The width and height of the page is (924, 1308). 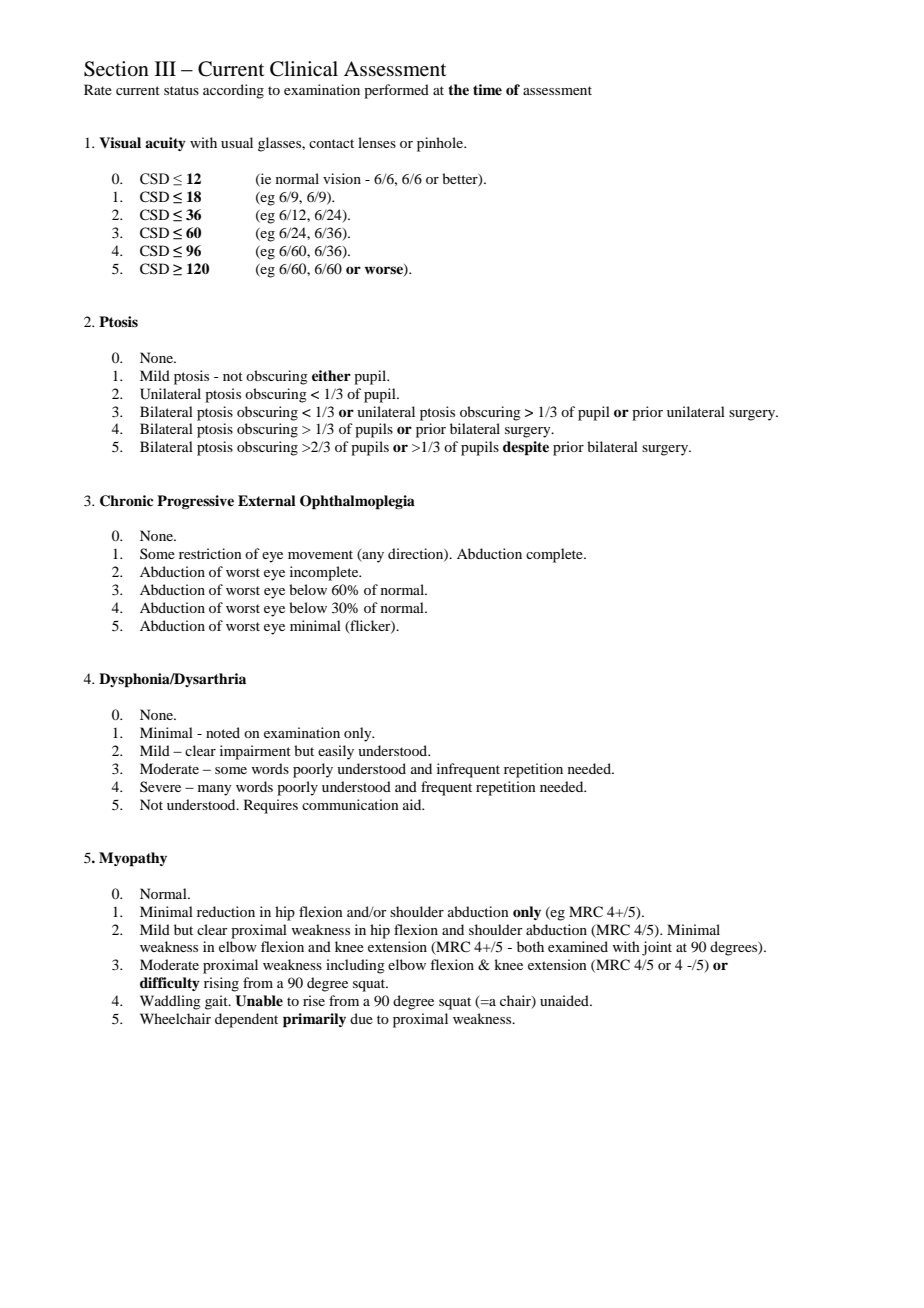 What do you see at coordinates (361, 1018) in the page?
I see `due` at bounding box center [361, 1018].
